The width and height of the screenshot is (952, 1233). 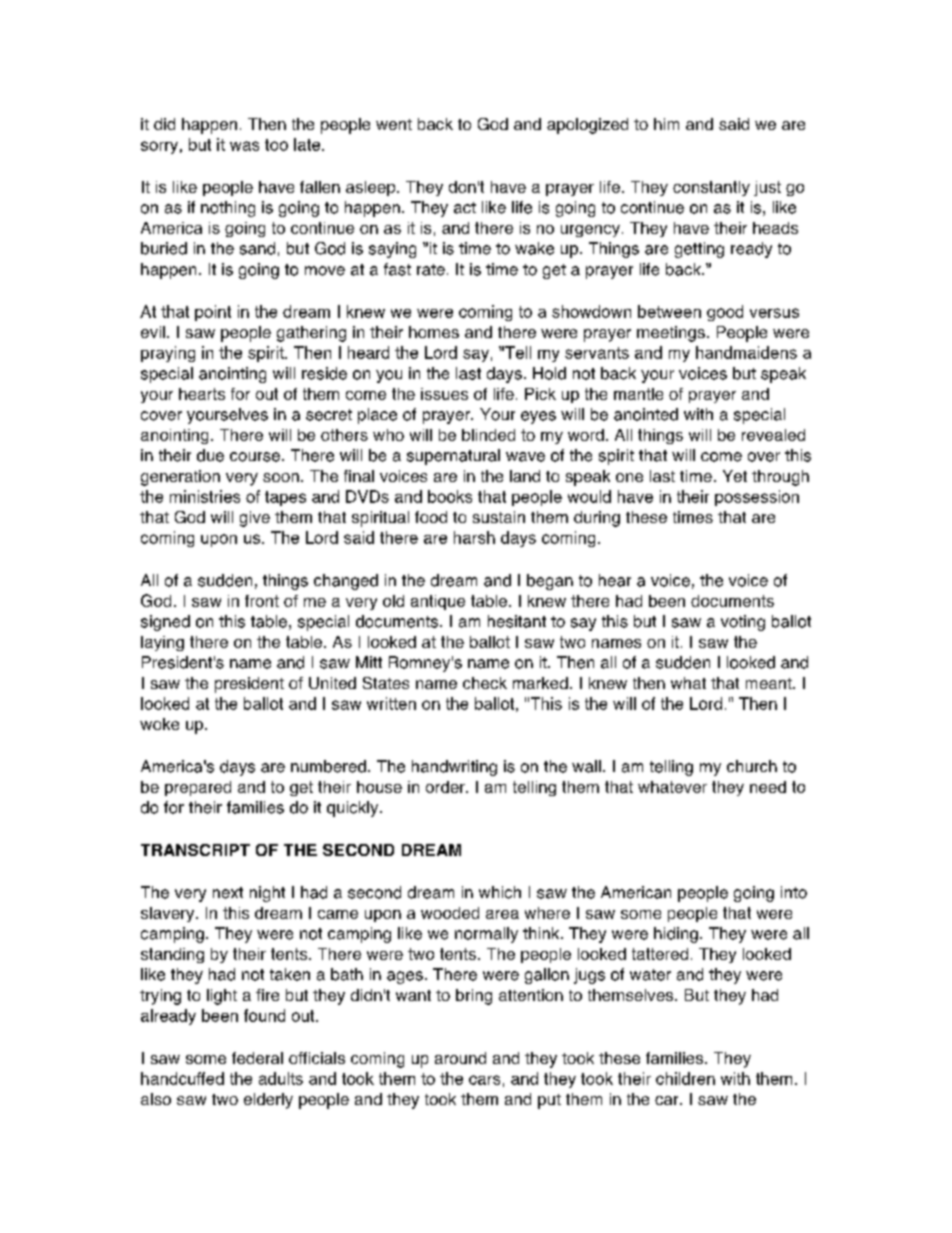 What do you see at coordinates (752, 766) in the screenshot?
I see `church` at bounding box center [752, 766].
